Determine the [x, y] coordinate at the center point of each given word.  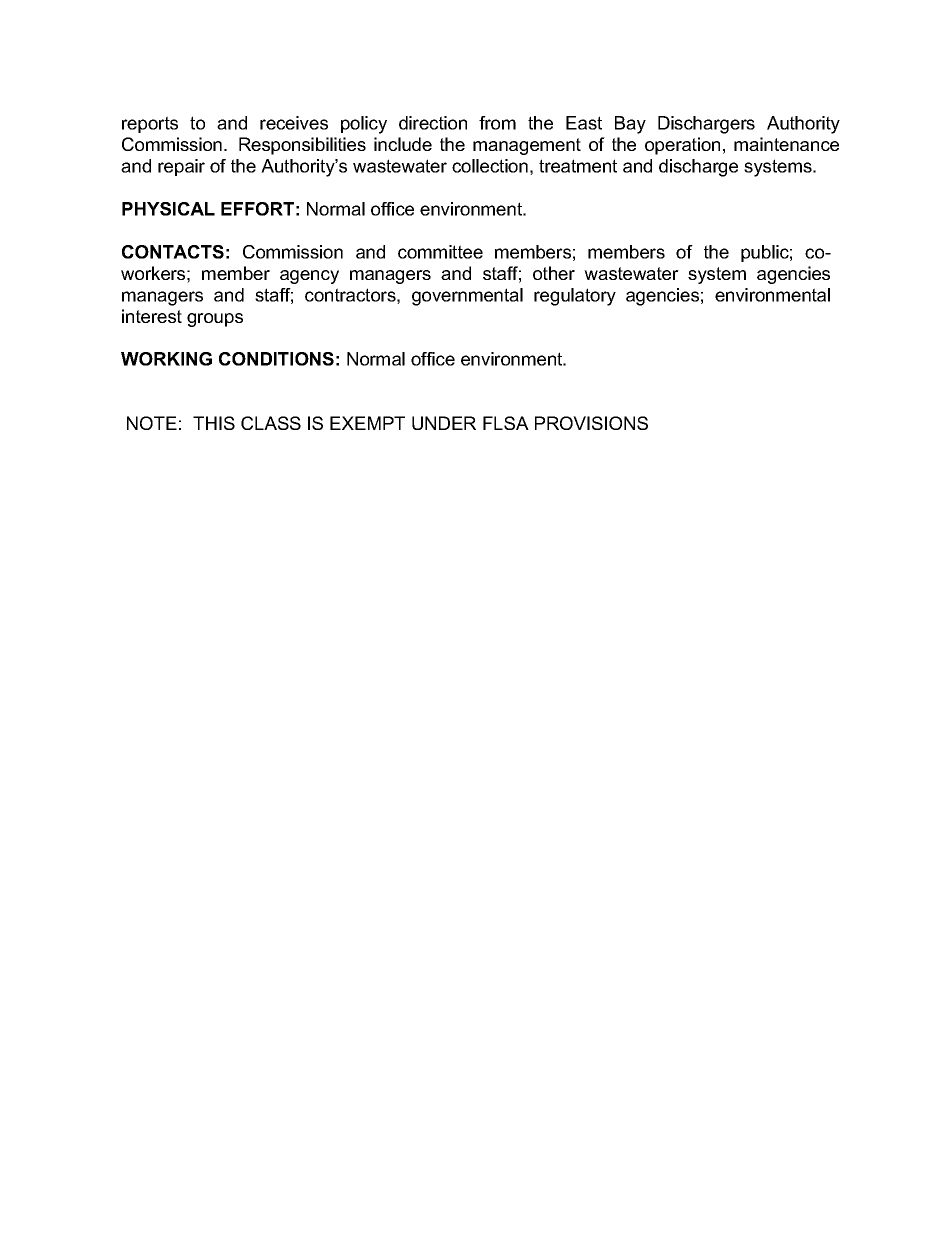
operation [682, 146]
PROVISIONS [591, 423]
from [497, 123]
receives [294, 123]
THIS [214, 423]
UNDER [444, 423]
